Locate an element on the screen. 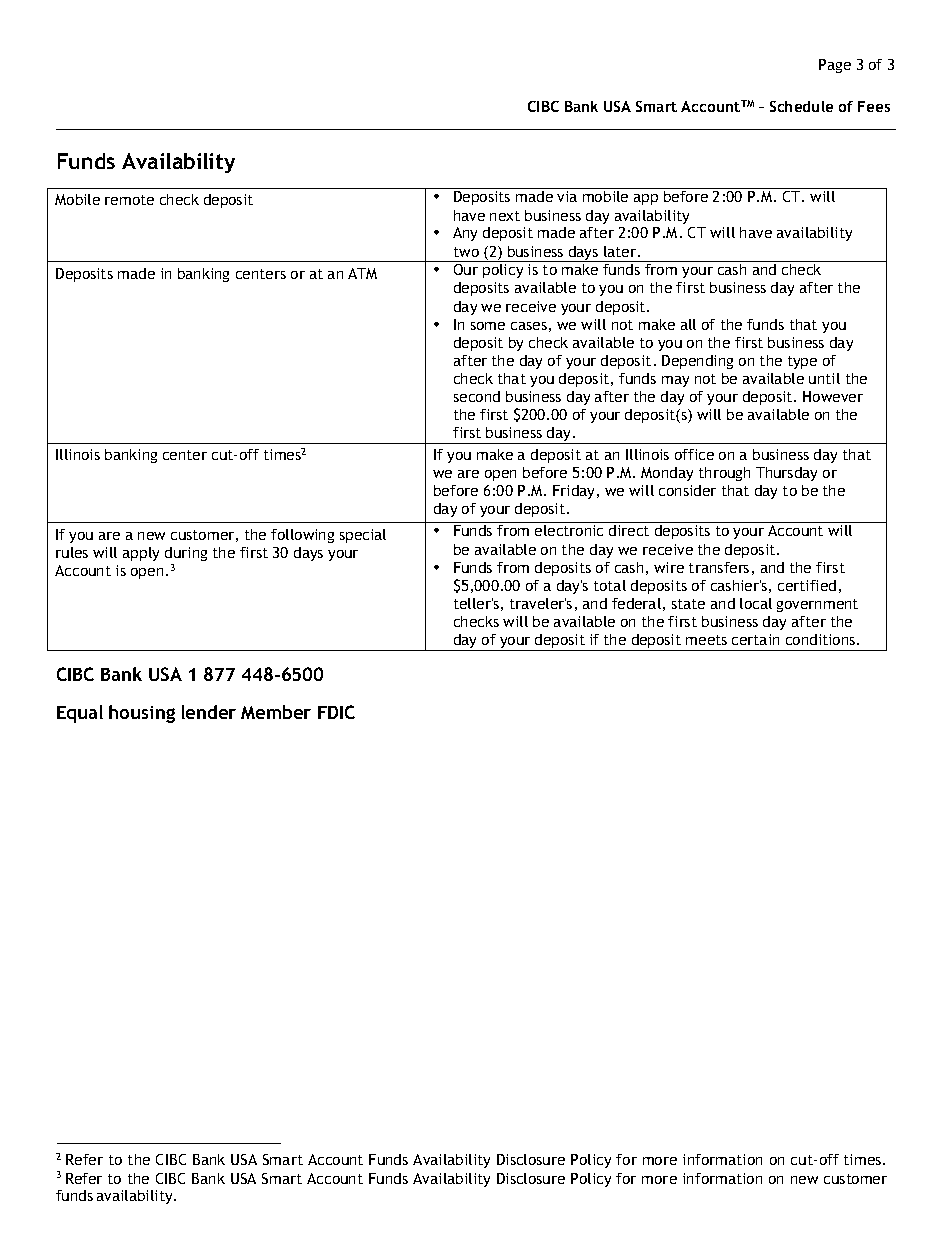 This screenshot has width=952, height=1233. electronic is located at coordinates (569, 530).
